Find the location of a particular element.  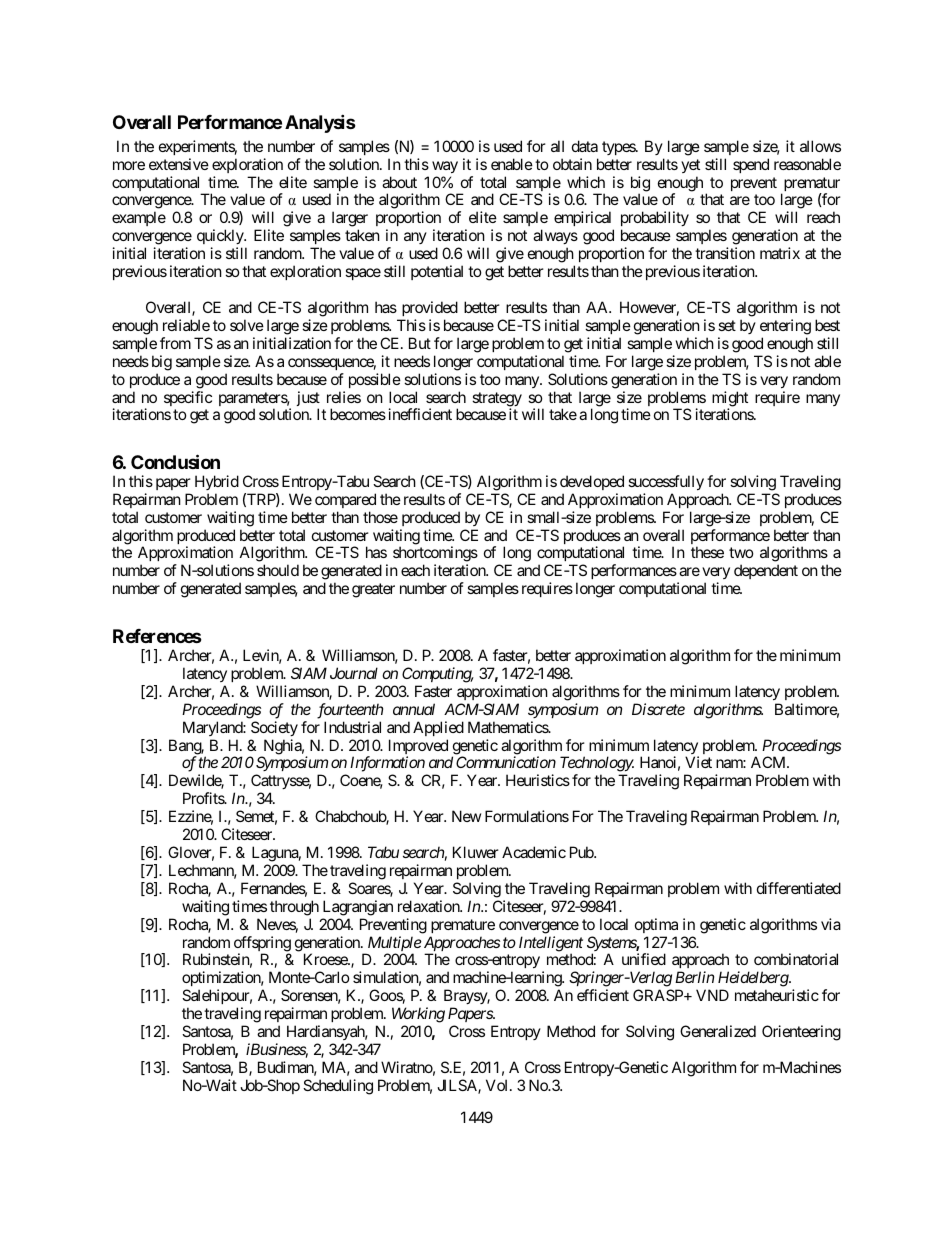

obtain is located at coordinates (572, 164).
